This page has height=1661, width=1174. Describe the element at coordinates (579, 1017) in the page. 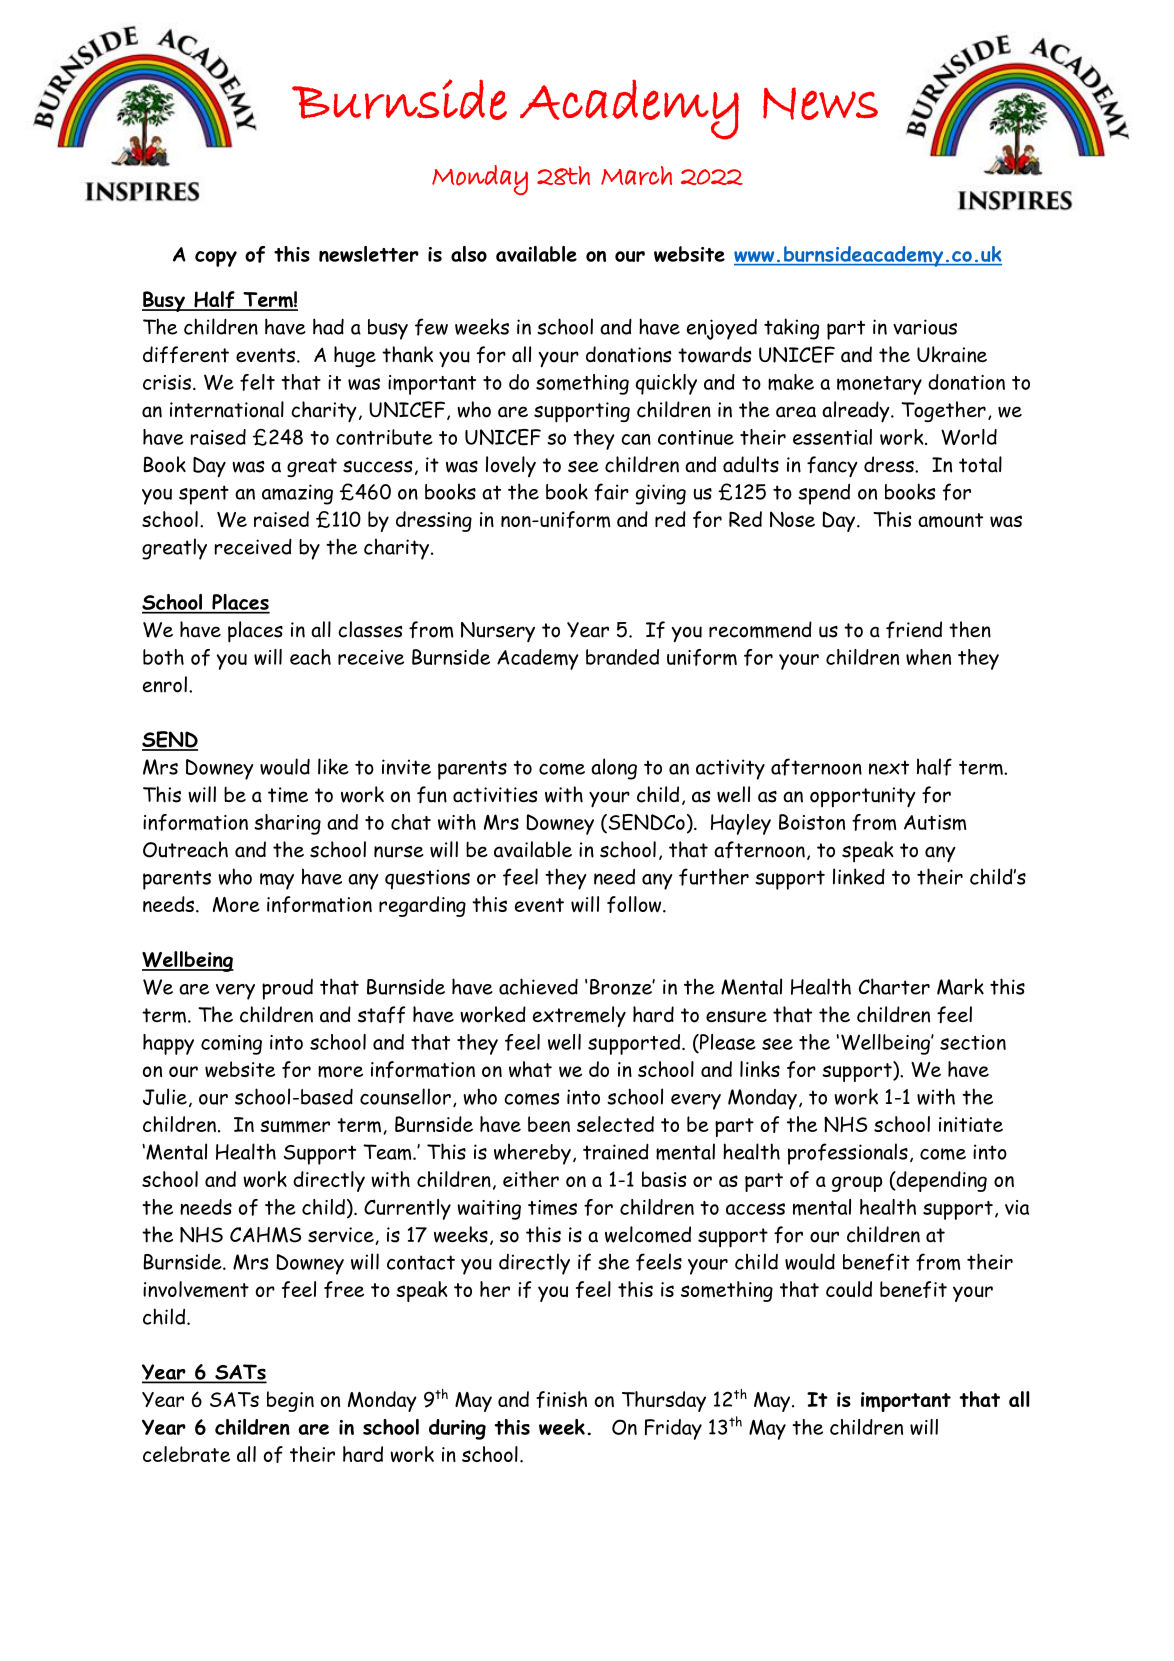

I see `extremely` at that location.
